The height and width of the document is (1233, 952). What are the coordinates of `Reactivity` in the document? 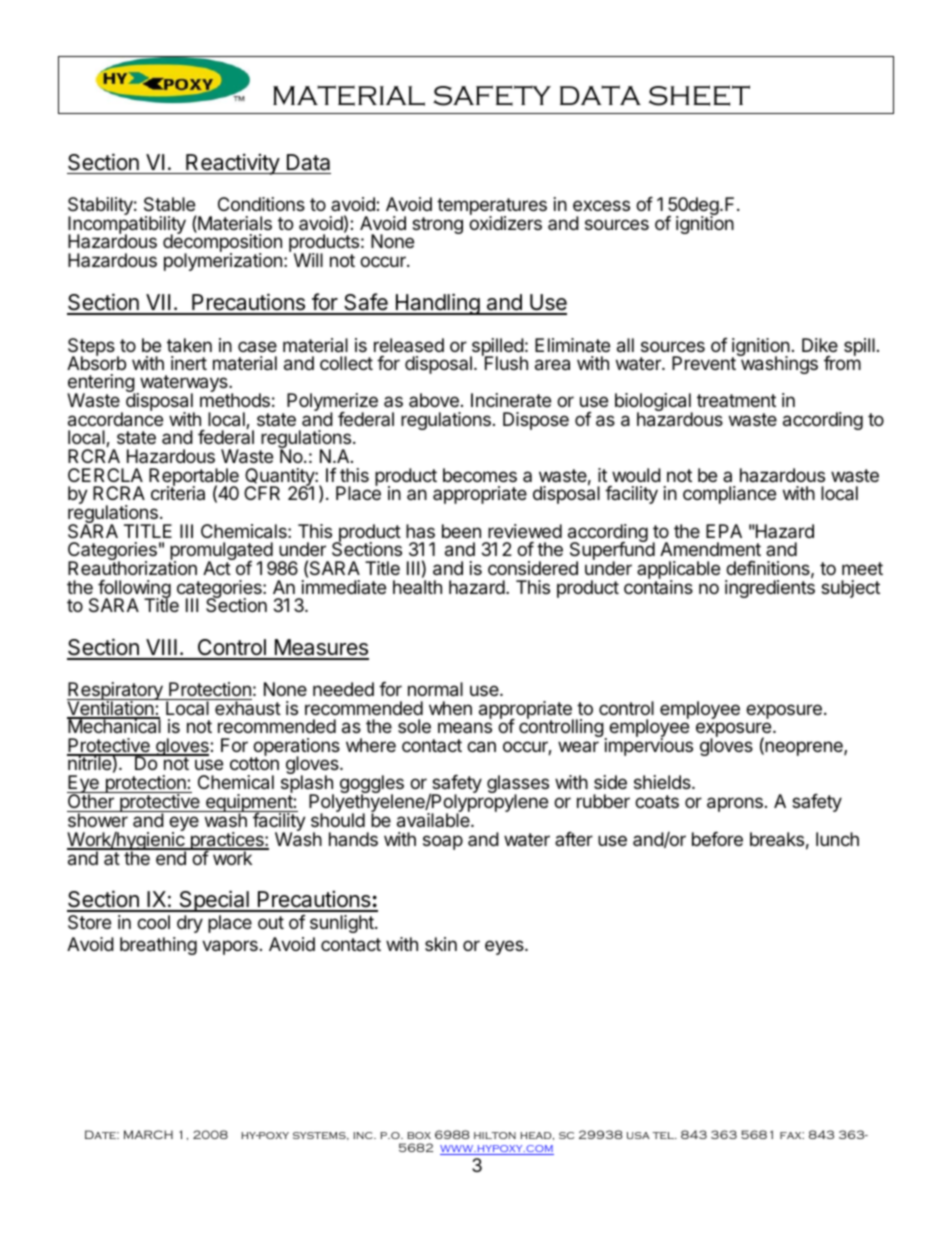 It's located at (232, 164).
